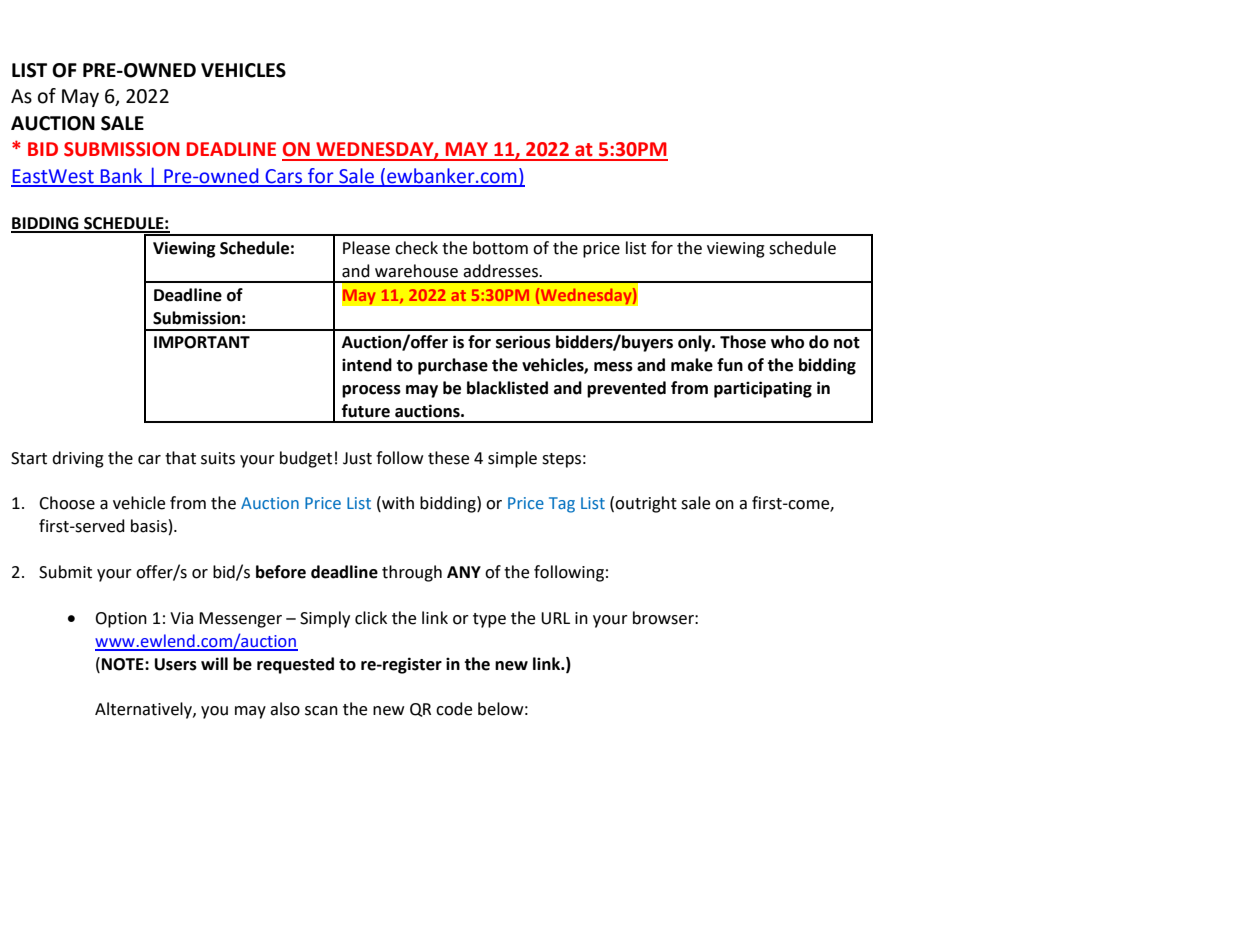 This screenshot has height=952, width=1233. What do you see at coordinates (500, 248) in the screenshot?
I see `bottom` at bounding box center [500, 248].
